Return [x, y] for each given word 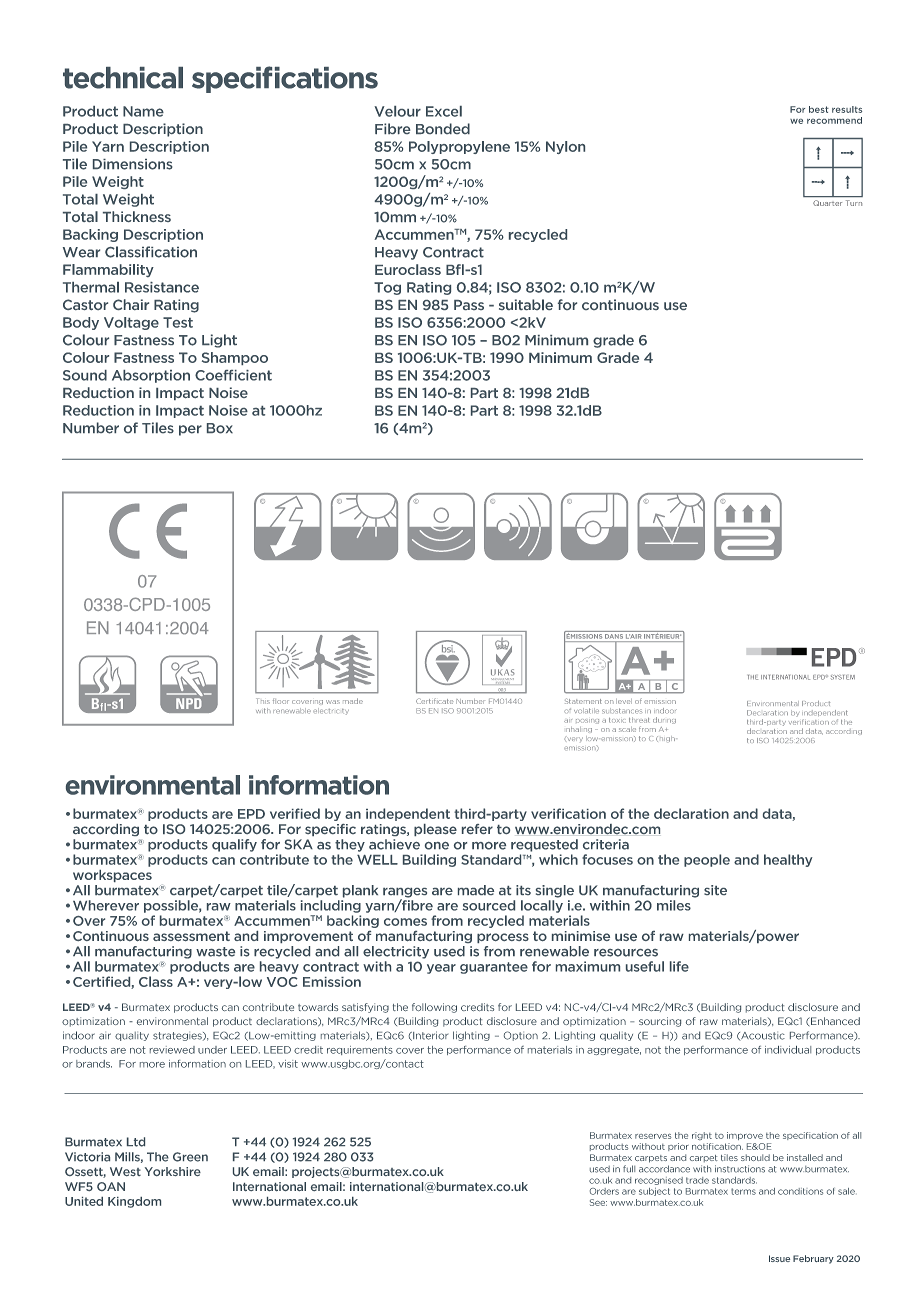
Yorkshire [173, 1171]
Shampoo [235, 358]
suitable [526, 304]
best [819, 109]
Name [143, 111]
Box [220, 428]
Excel [444, 111]
